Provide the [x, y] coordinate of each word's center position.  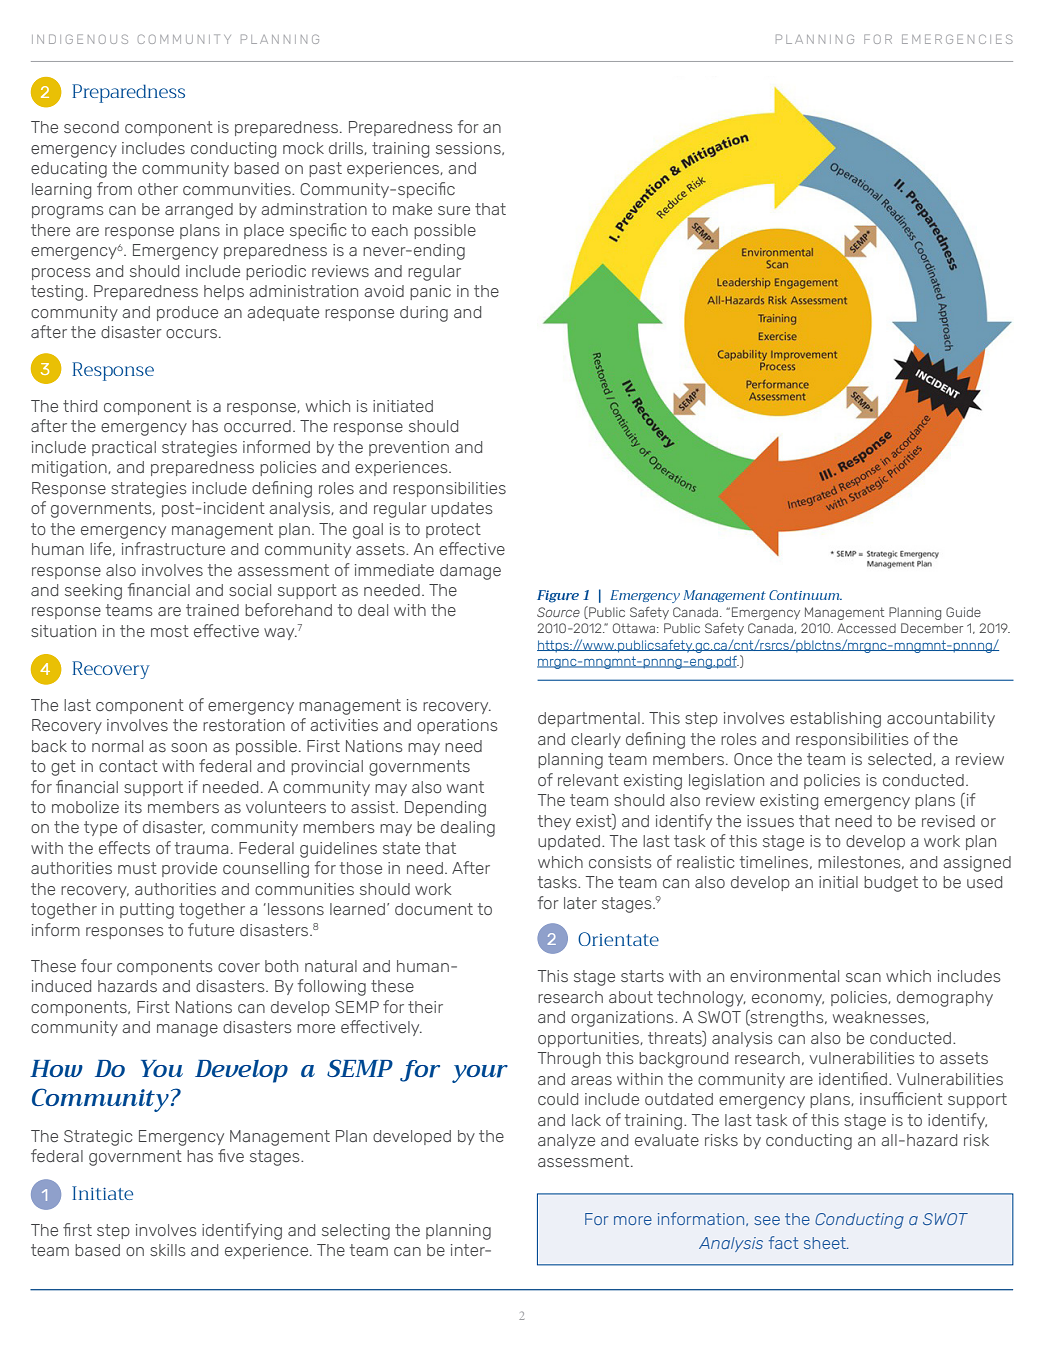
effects [124, 847]
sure [454, 210]
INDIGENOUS [80, 39]
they [554, 822]
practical [124, 448]
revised [948, 821]
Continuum [805, 595]
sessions [469, 148]
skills [168, 1250]
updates [462, 509]
